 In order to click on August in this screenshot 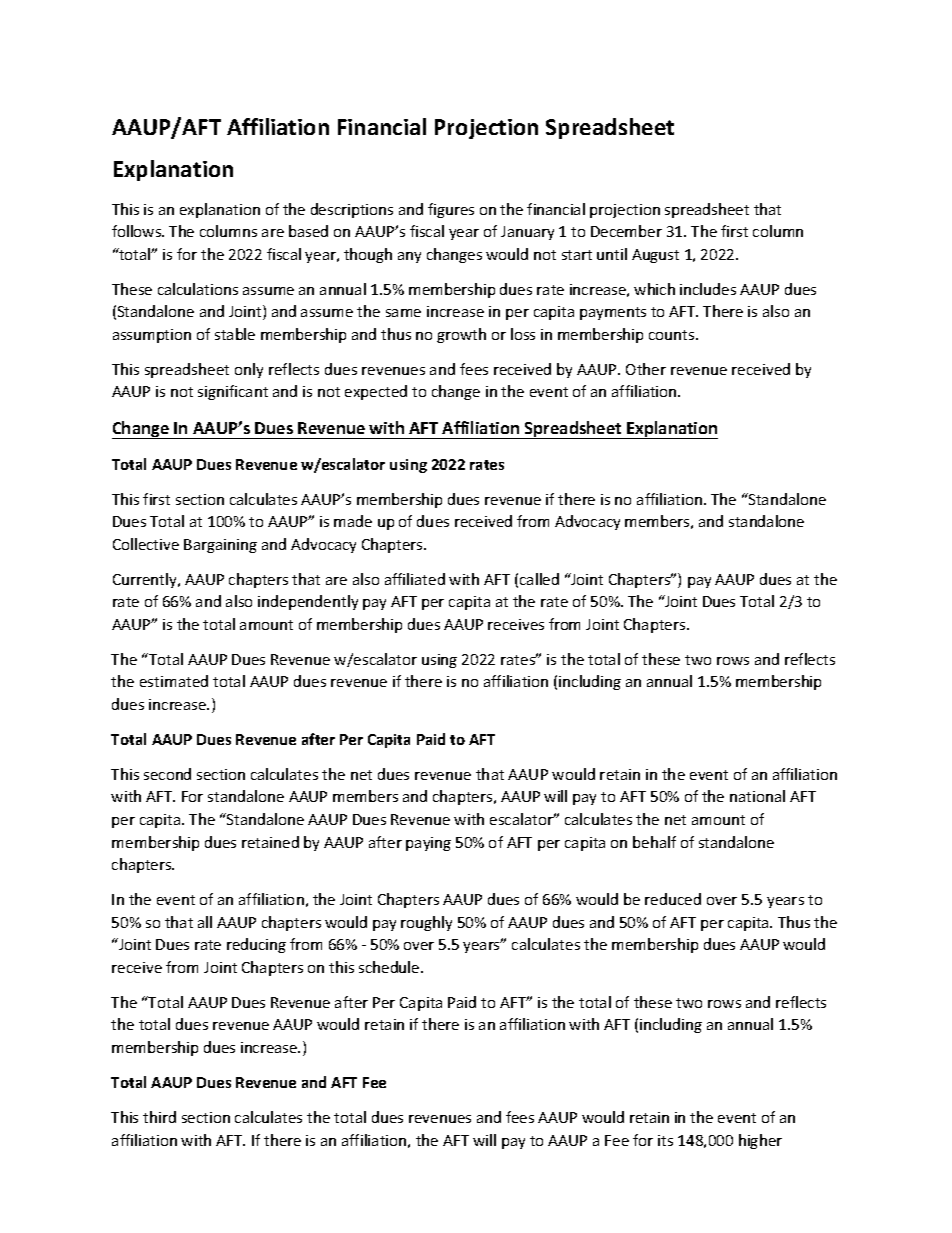, I will do `click(655, 256)`.
